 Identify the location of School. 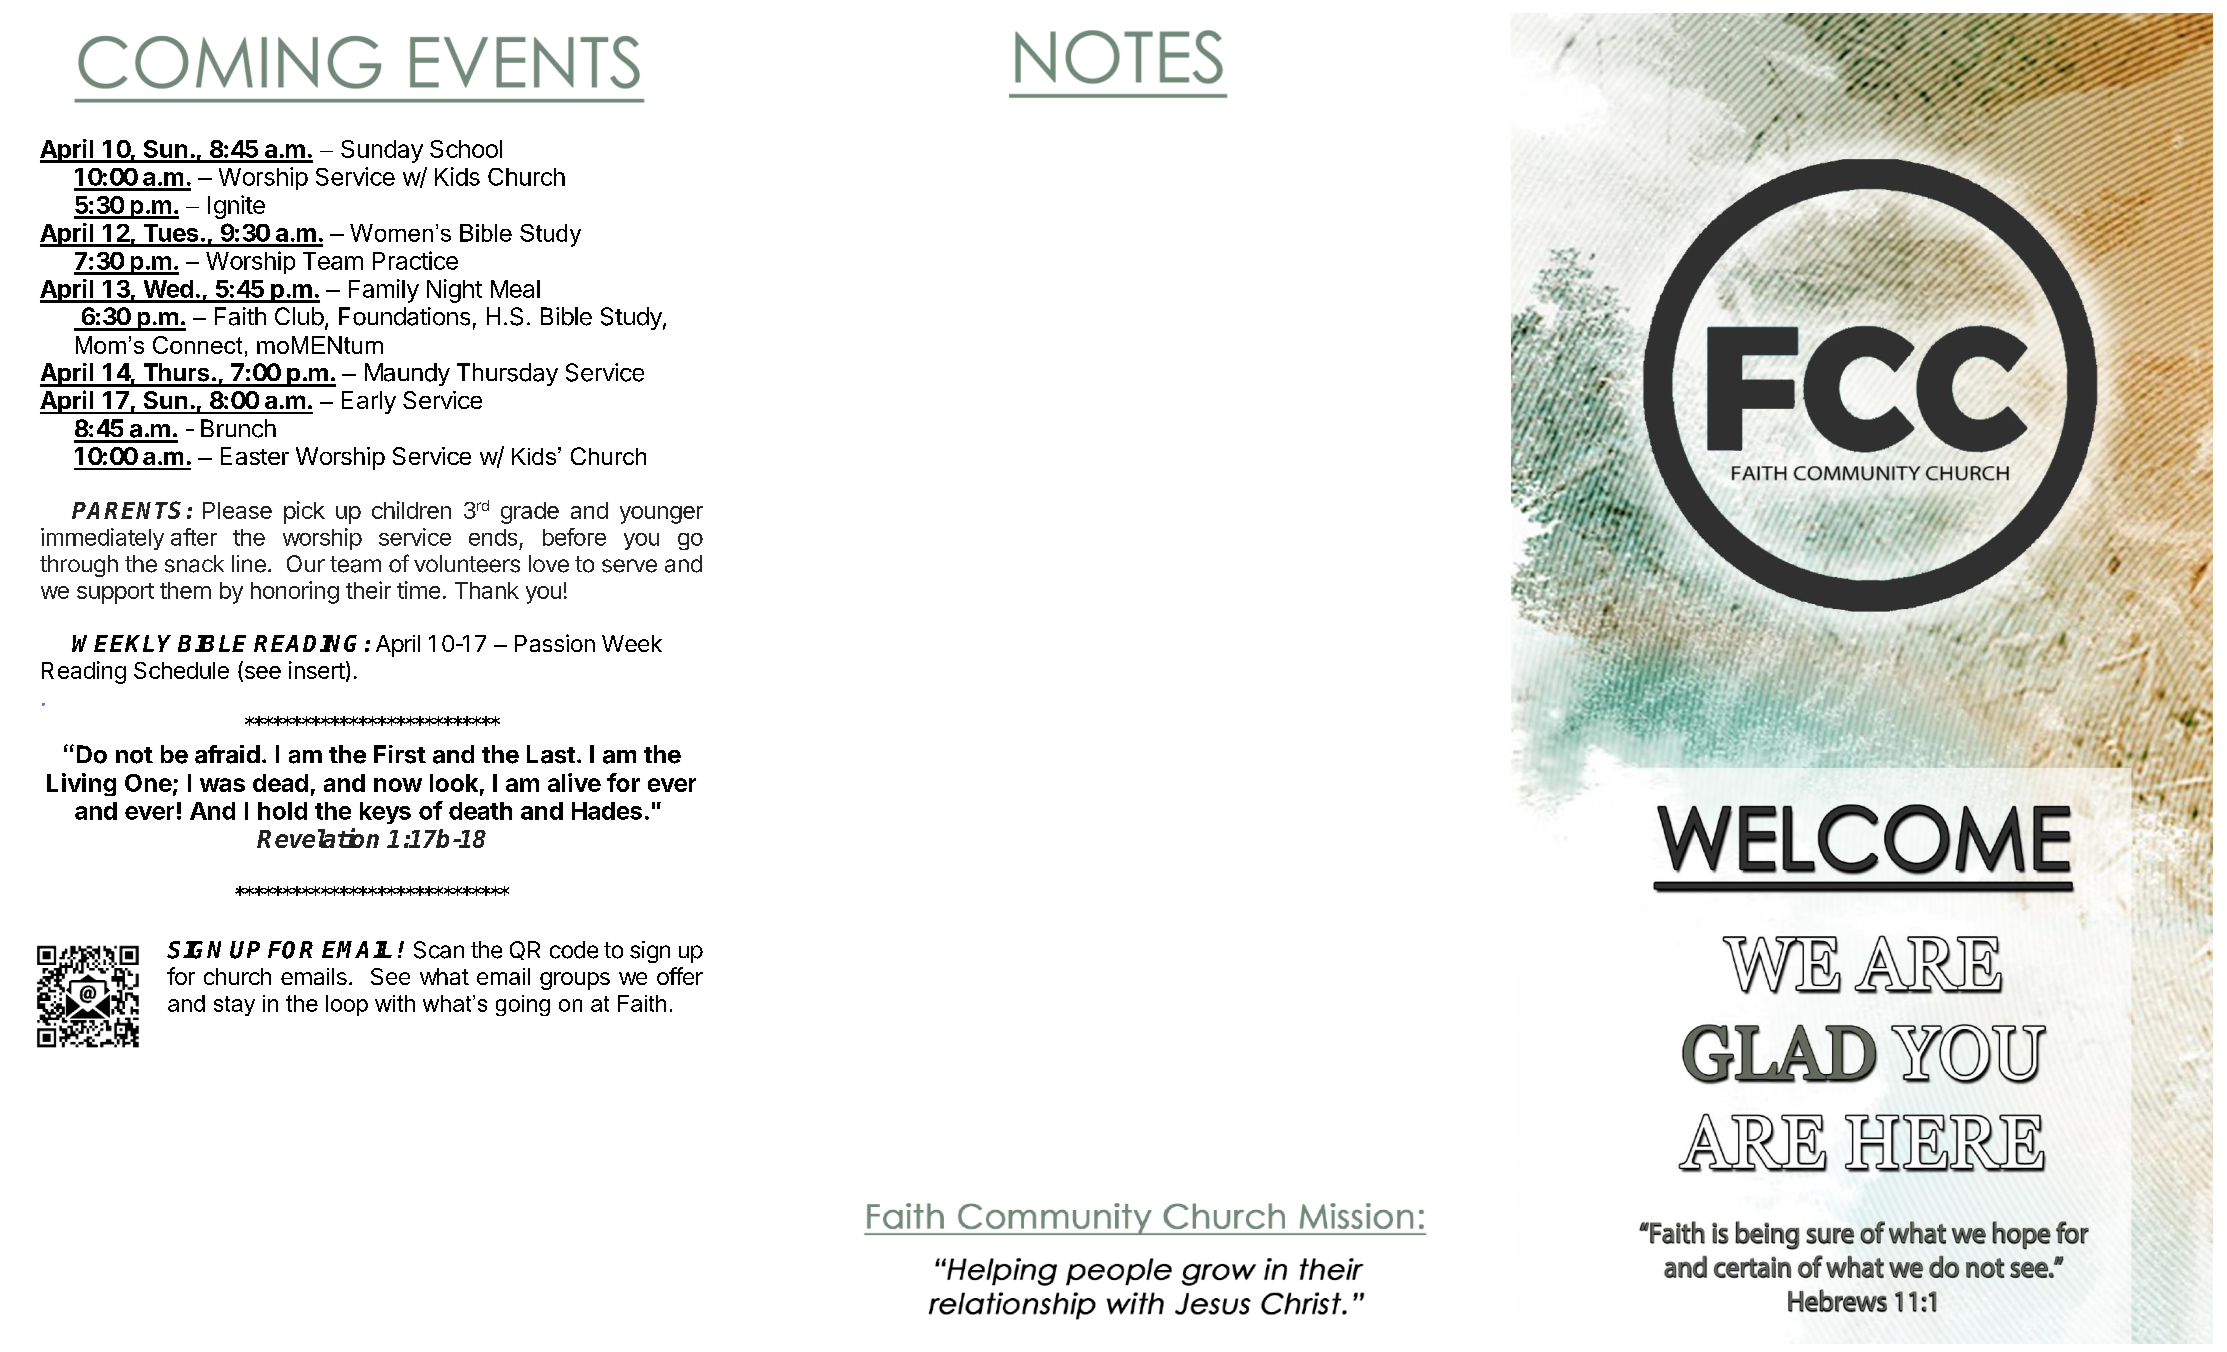
(466, 149).
